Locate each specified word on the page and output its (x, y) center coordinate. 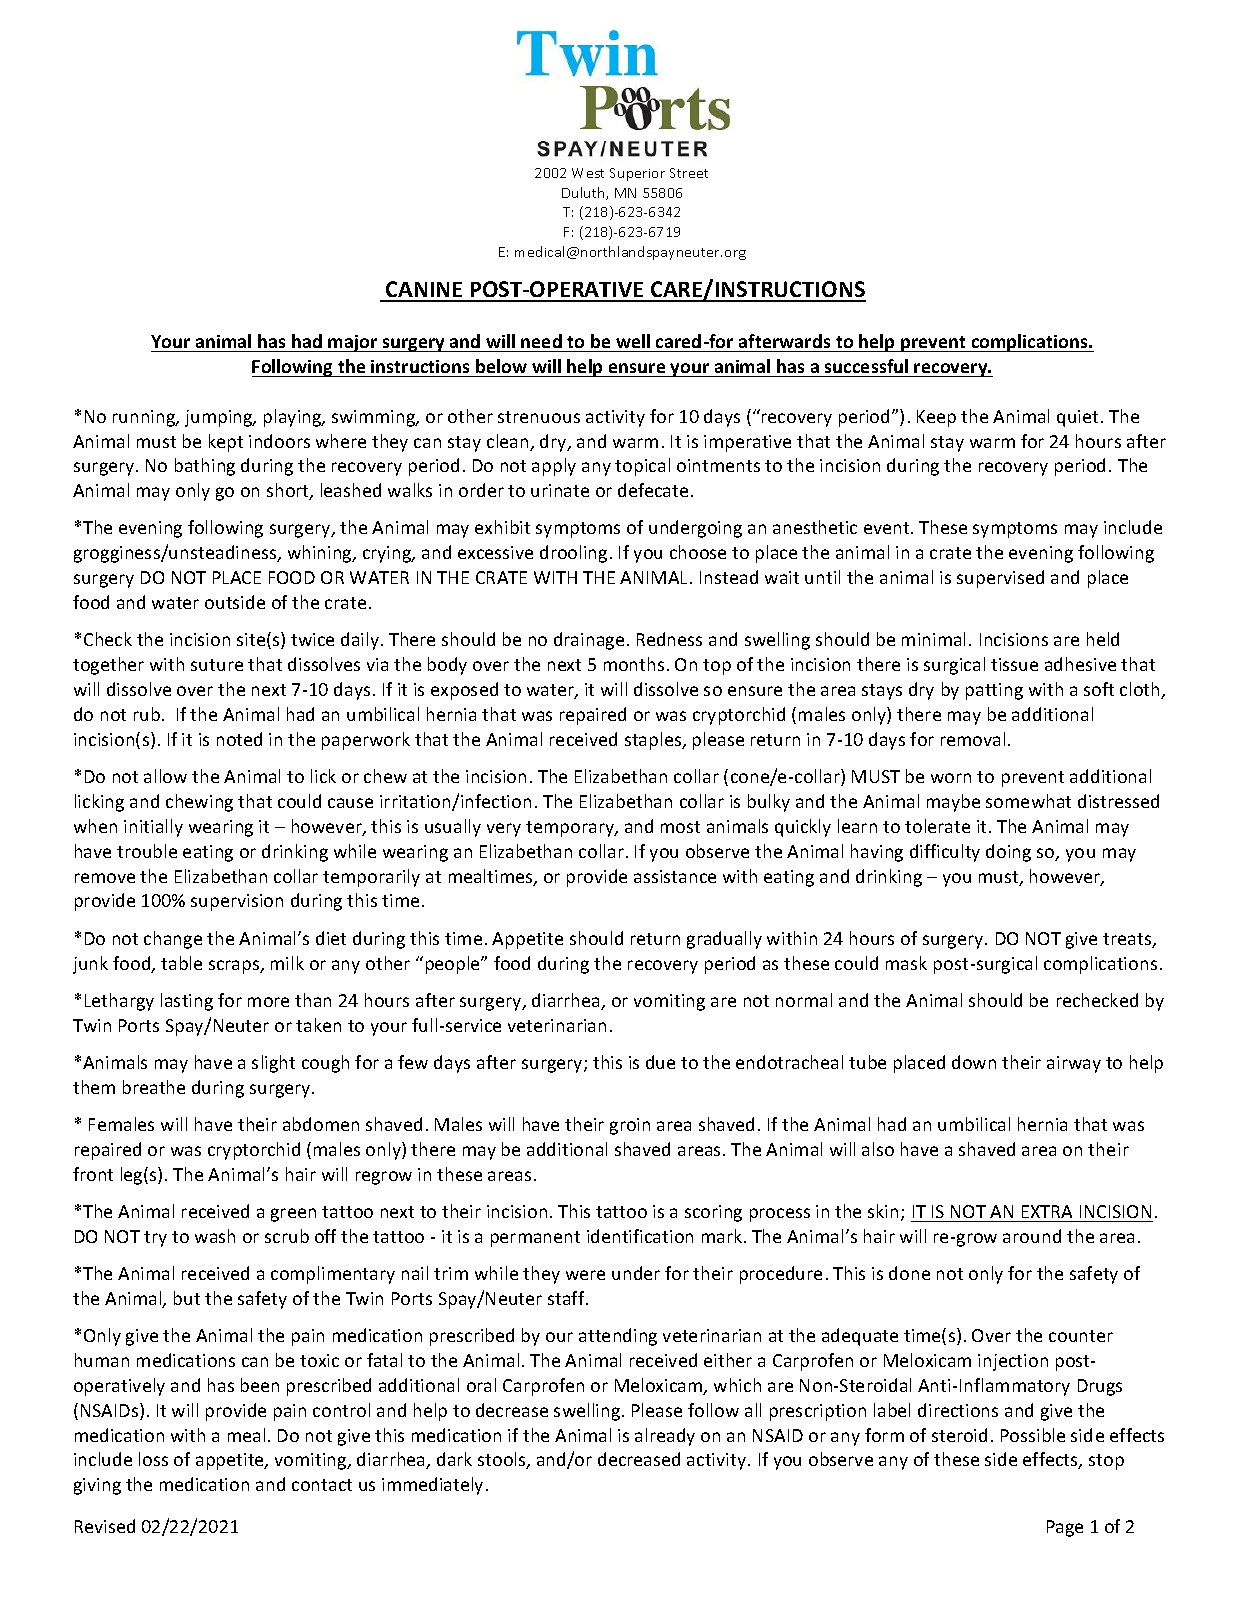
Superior (637, 174)
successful (866, 366)
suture (217, 665)
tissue (1014, 664)
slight (273, 1064)
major (353, 343)
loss (153, 1459)
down (974, 1062)
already (665, 1437)
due (660, 1062)
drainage (589, 641)
